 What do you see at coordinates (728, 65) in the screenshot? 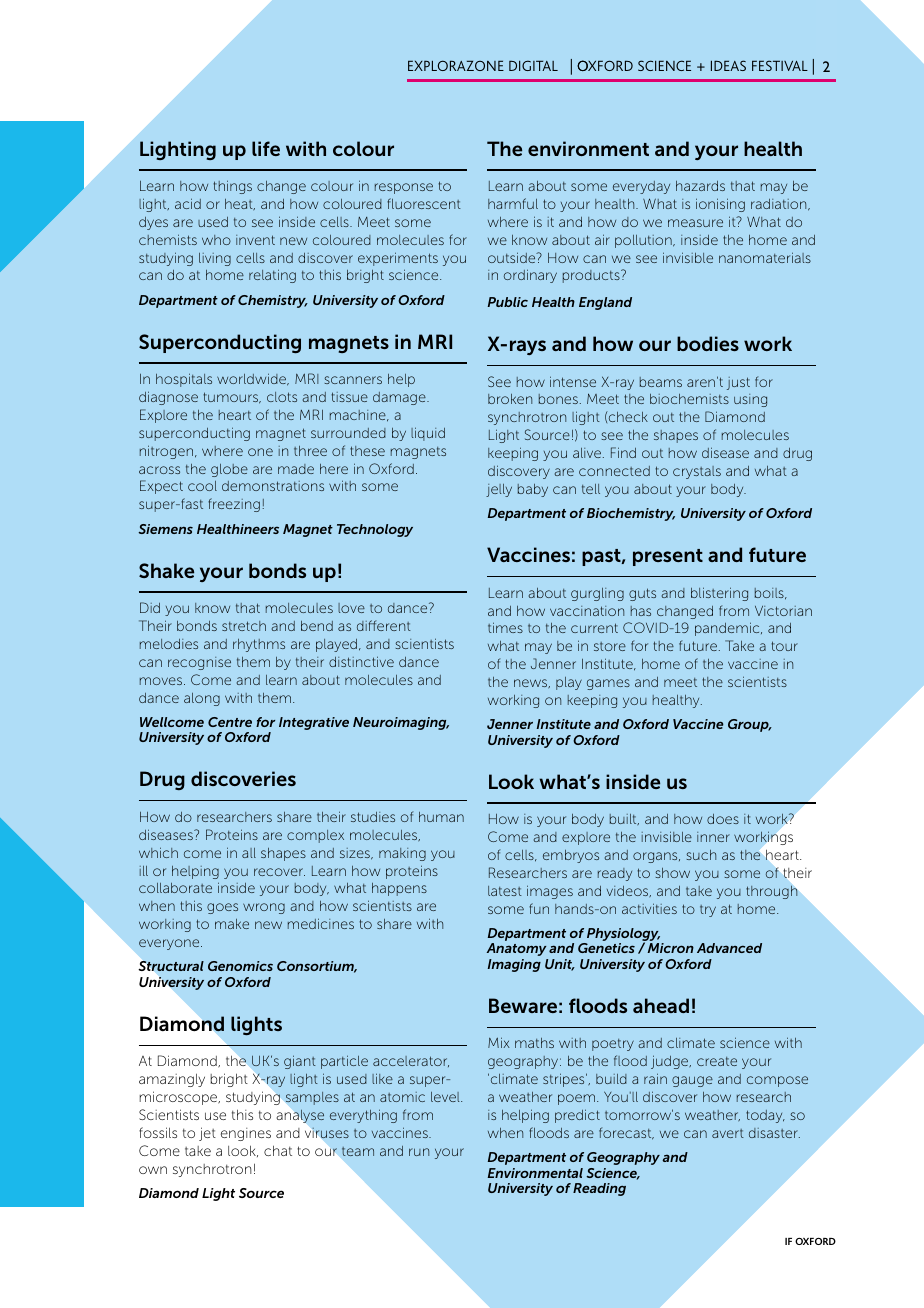
I see `IDEAS` at bounding box center [728, 65].
